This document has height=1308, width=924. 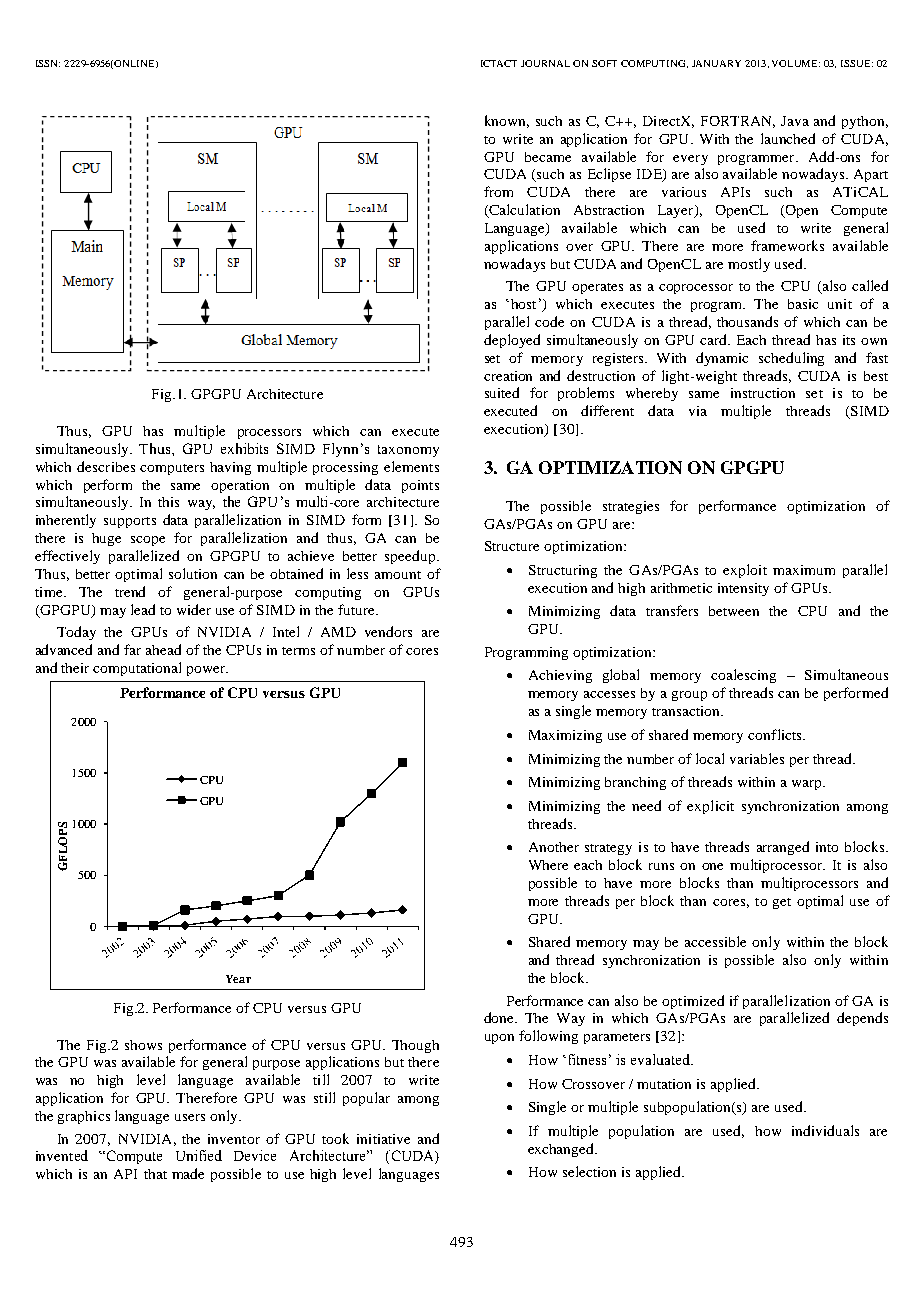 What do you see at coordinates (155, 1174) in the document?
I see `that` at bounding box center [155, 1174].
